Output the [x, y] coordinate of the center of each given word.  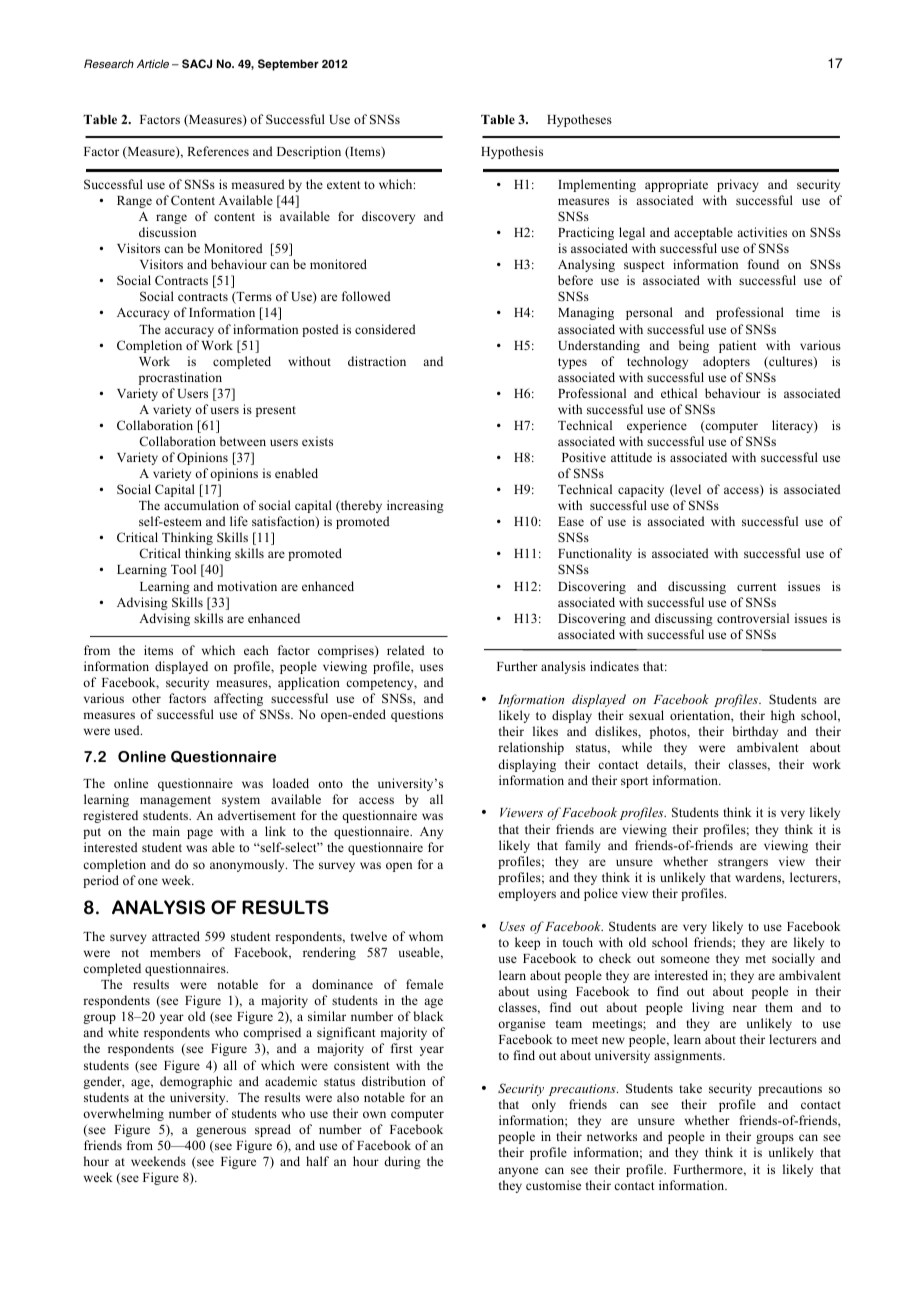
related [406, 650]
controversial [753, 618]
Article [153, 63]
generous [221, 1132]
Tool [183, 569]
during [402, 1162]
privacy [738, 185]
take [690, 1088]
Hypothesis [512, 152]
